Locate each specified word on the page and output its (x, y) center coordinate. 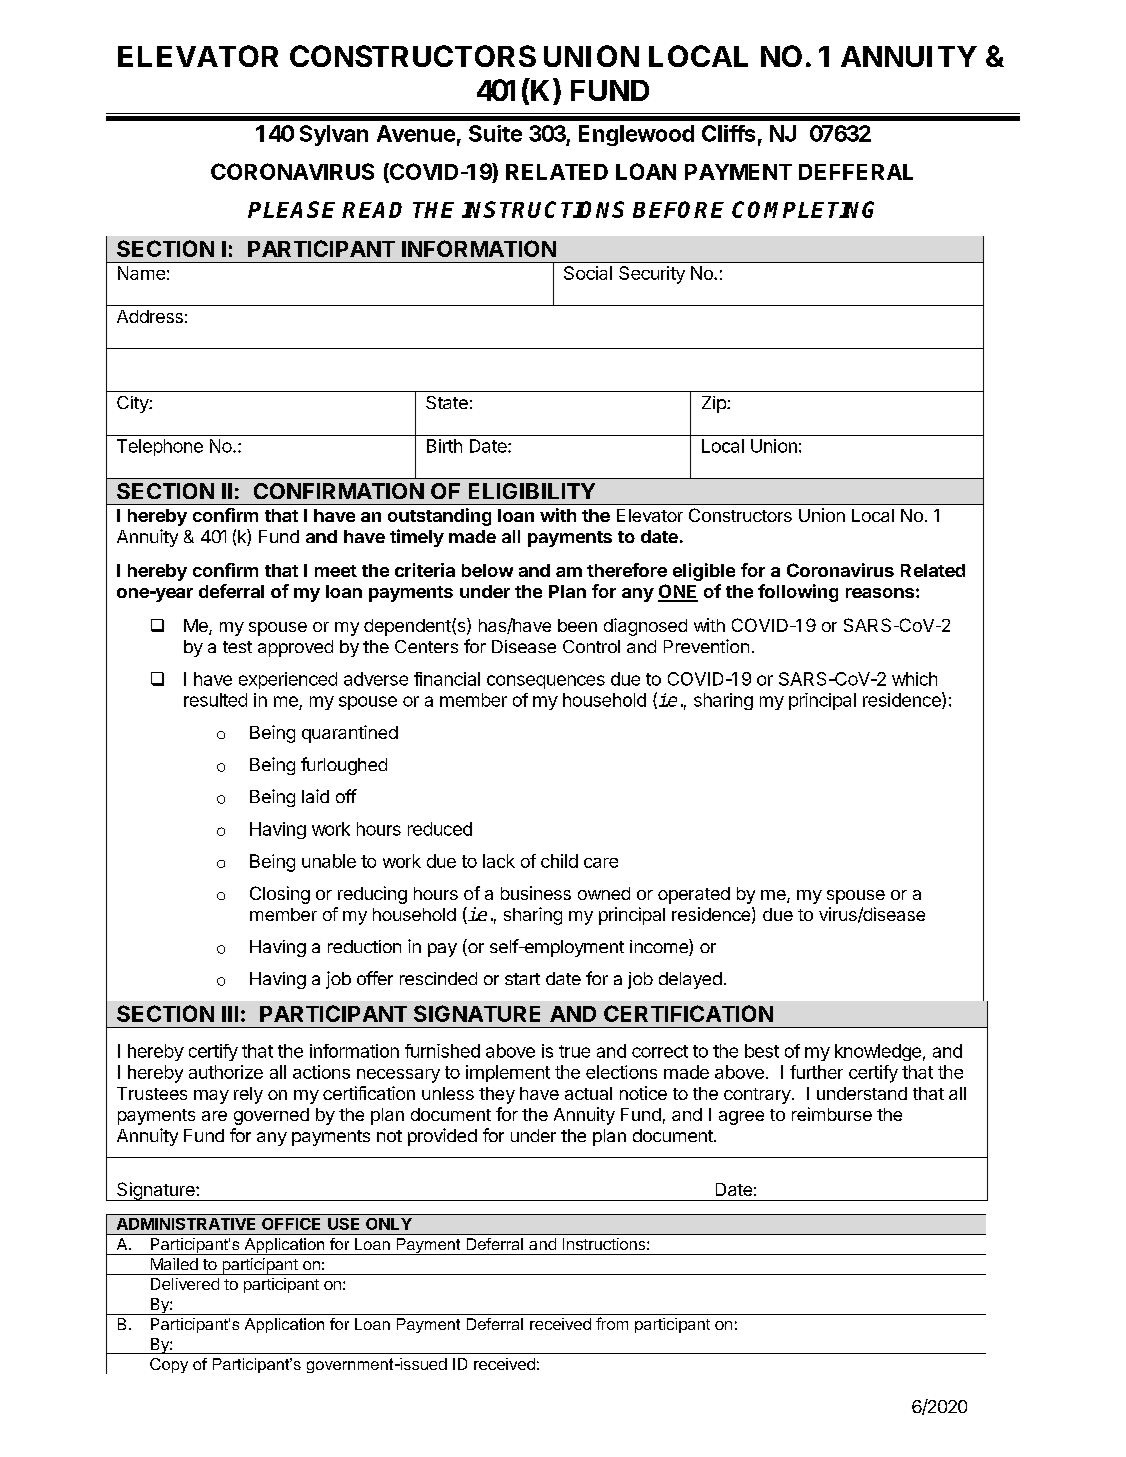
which (914, 679)
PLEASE (291, 209)
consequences (546, 682)
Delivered (185, 1284)
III (230, 1014)
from (612, 1323)
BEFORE (678, 209)
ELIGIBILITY (532, 491)
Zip (715, 404)
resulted (215, 700)
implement (508, 1073)
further (816, 1072)
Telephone (160, 447)
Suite (495, 133)
